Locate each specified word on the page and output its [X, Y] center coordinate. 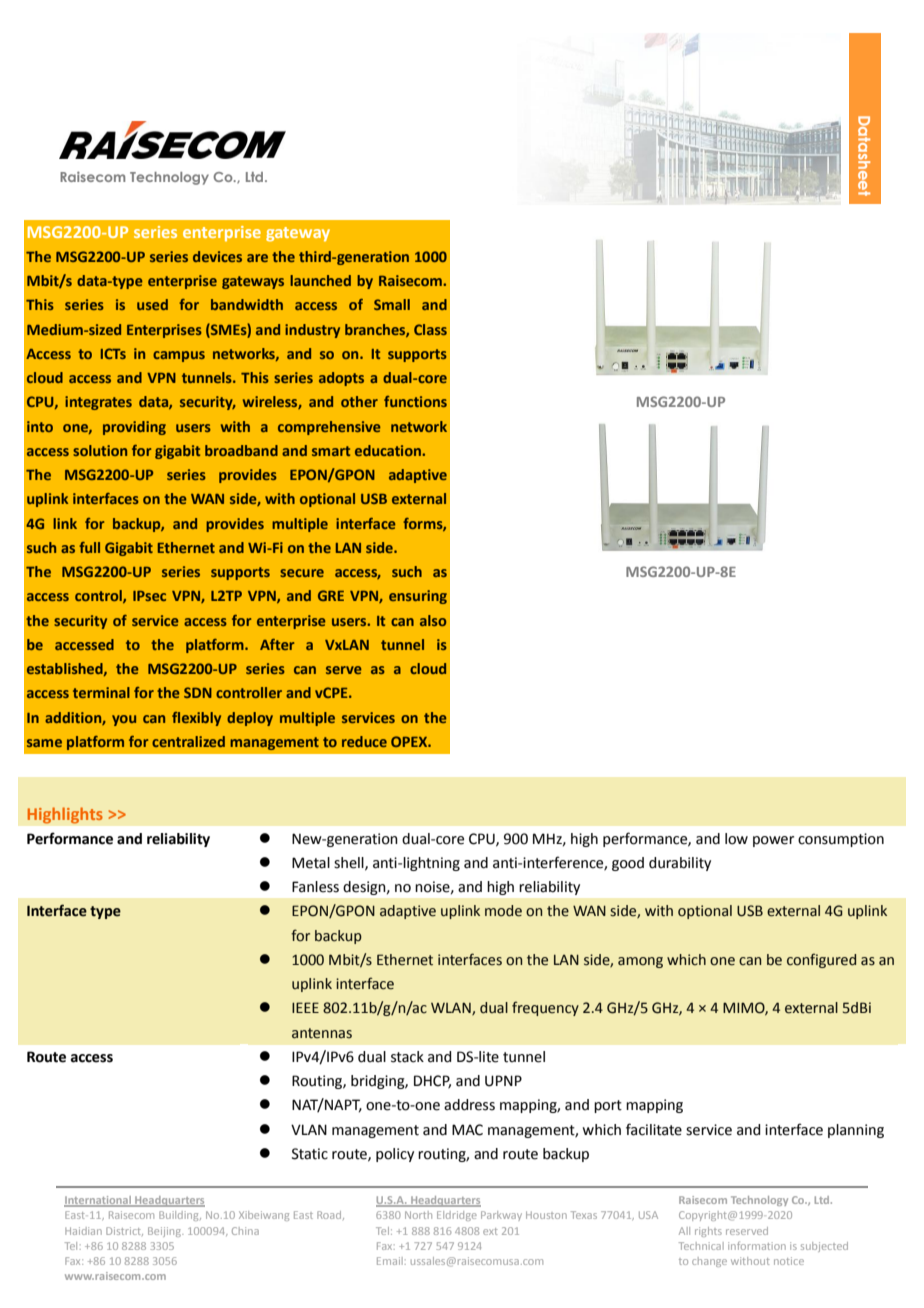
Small [392, 304]
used [152, 304]
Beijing [165, 1232]
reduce [364, 741]
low [736, 839]
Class [430, 329]
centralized [188, 741]
